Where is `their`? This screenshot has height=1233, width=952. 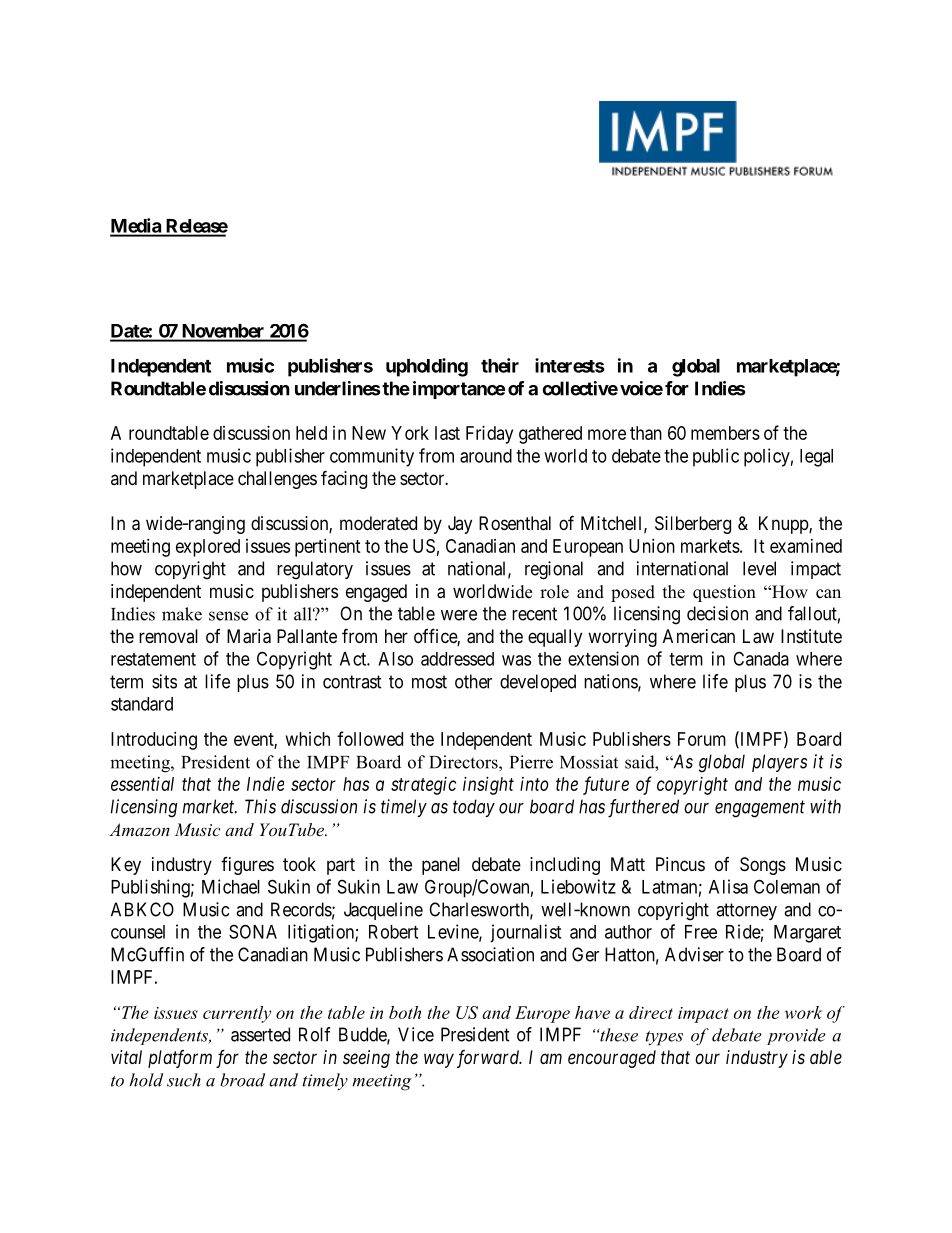
their is located at coordinates (500, 365).
